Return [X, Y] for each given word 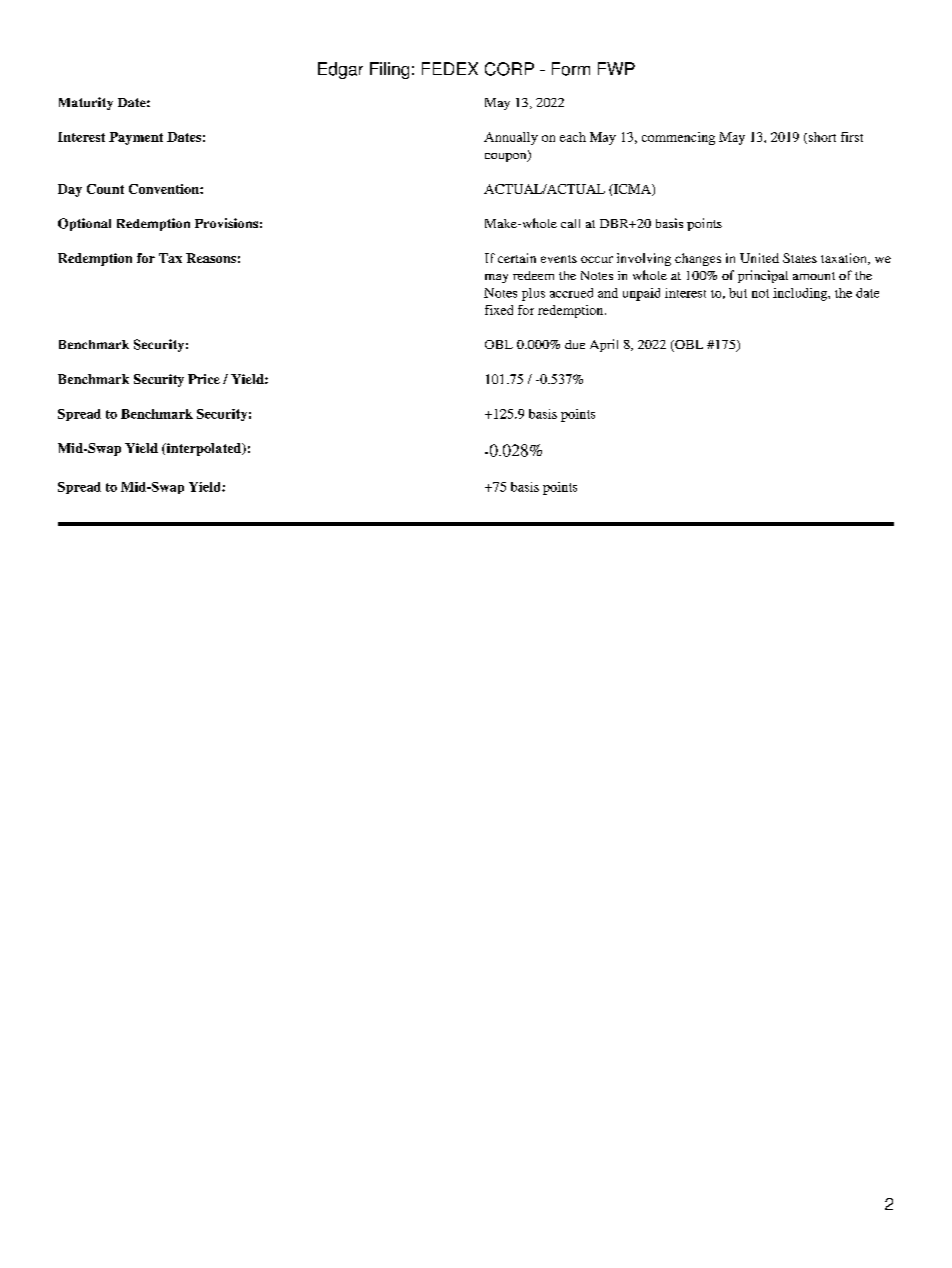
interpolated [204, 449]
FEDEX [450, 68]
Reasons [211, 258]
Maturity [86, 103]
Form [571, 69]
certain [517, 258]
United [759, 258]
